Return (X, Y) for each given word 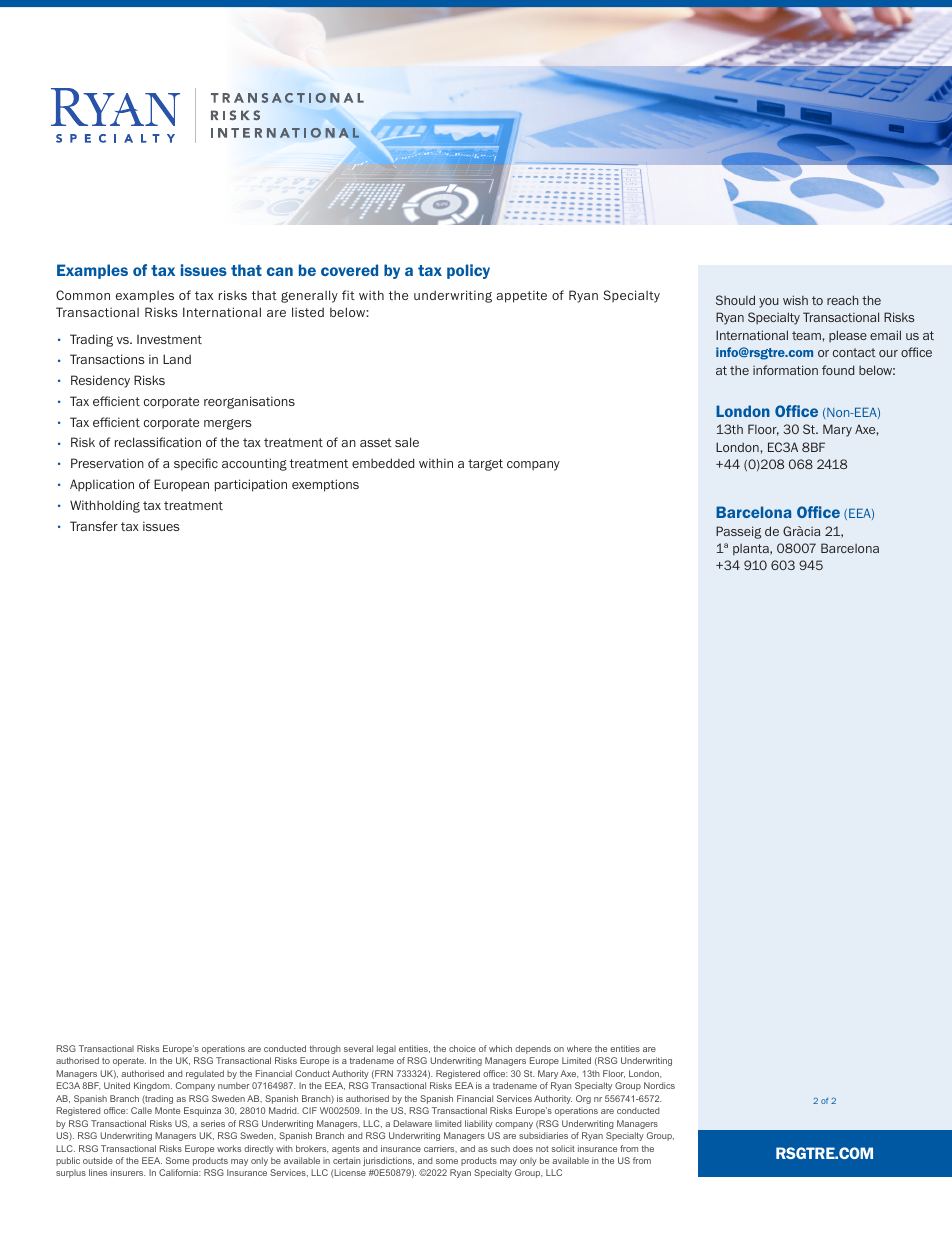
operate (129, 1062)
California (179, 1172)
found (838, 370)
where (579, 1048)
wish (795, 300)
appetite (522, 296)
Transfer (94, 526)
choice (462, 1048)
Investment (169, 339)
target (485, 465)
